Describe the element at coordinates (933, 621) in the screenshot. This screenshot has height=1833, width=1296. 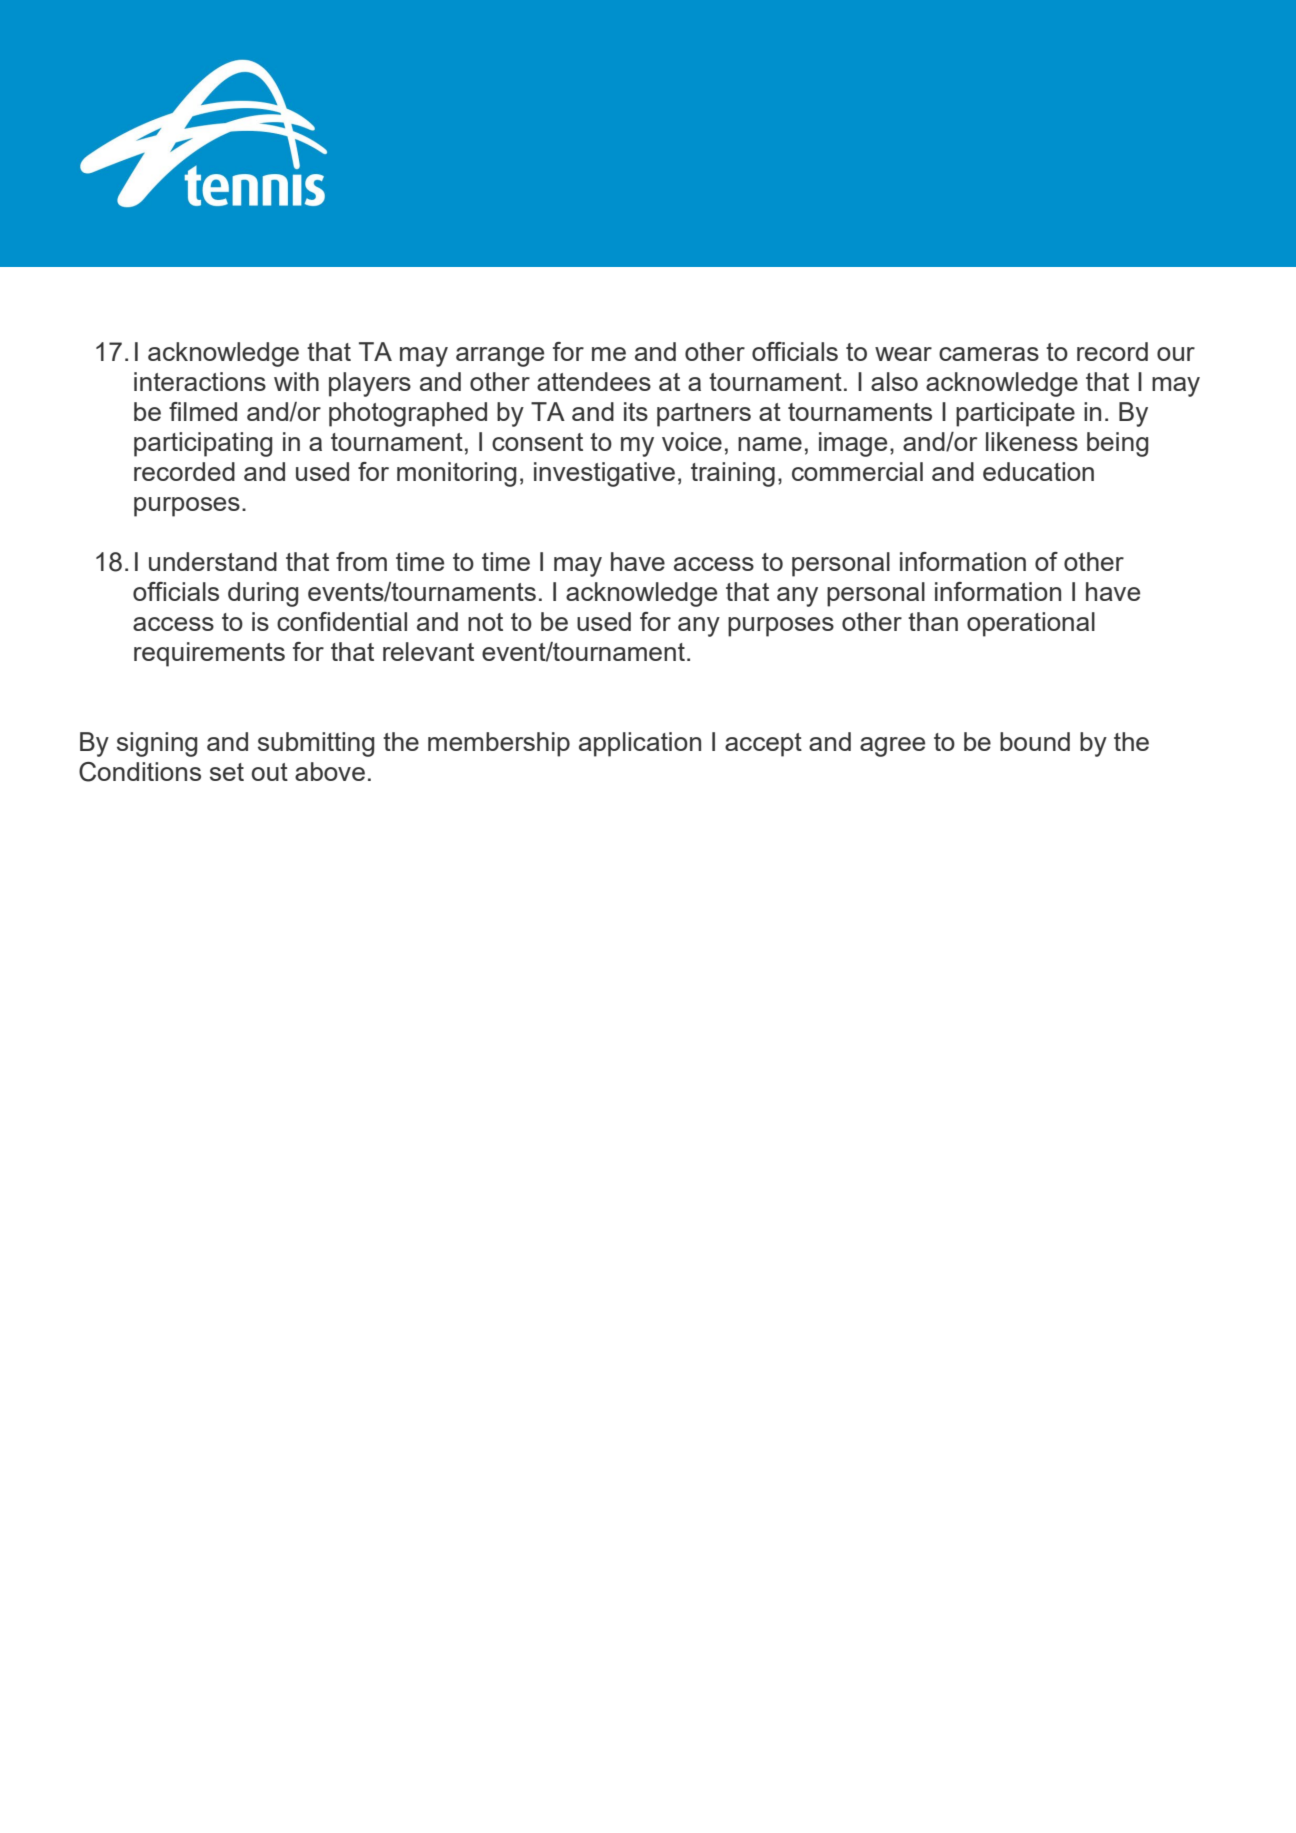
I see `than` at that location.
